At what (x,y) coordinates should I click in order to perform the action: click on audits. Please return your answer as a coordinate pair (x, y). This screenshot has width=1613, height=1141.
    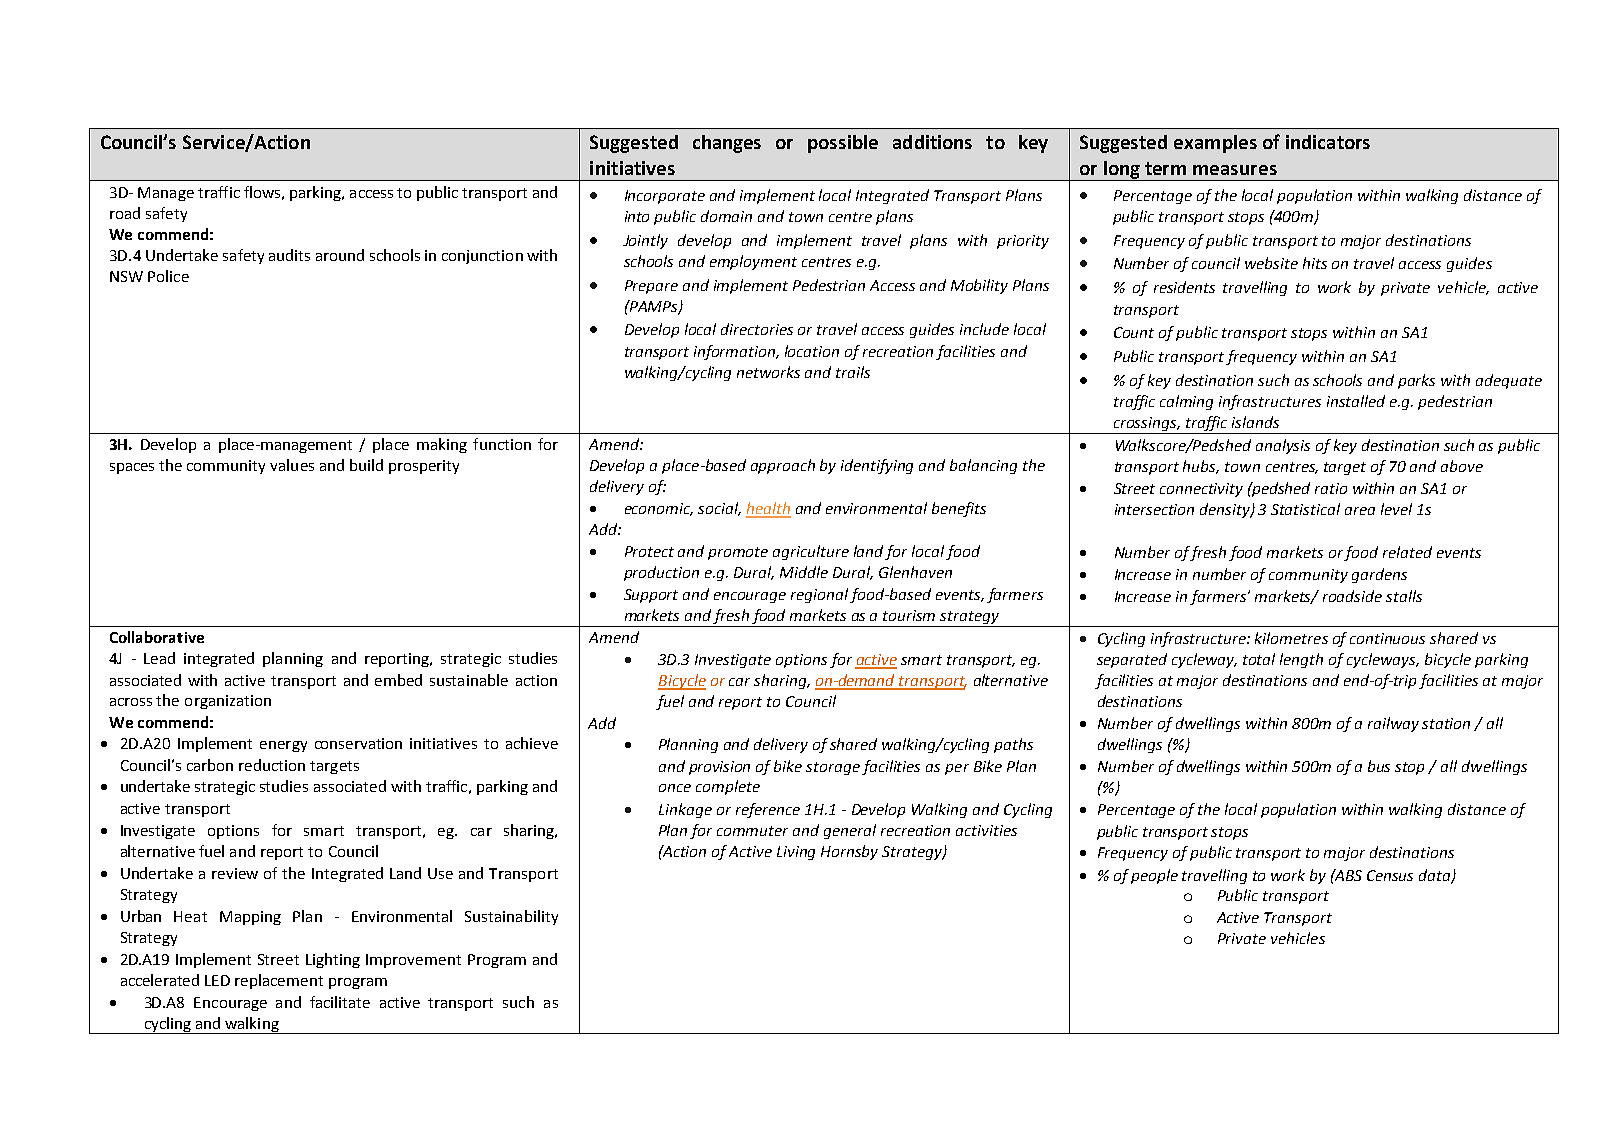
    Looking at the image, I should click on (289, 255).
